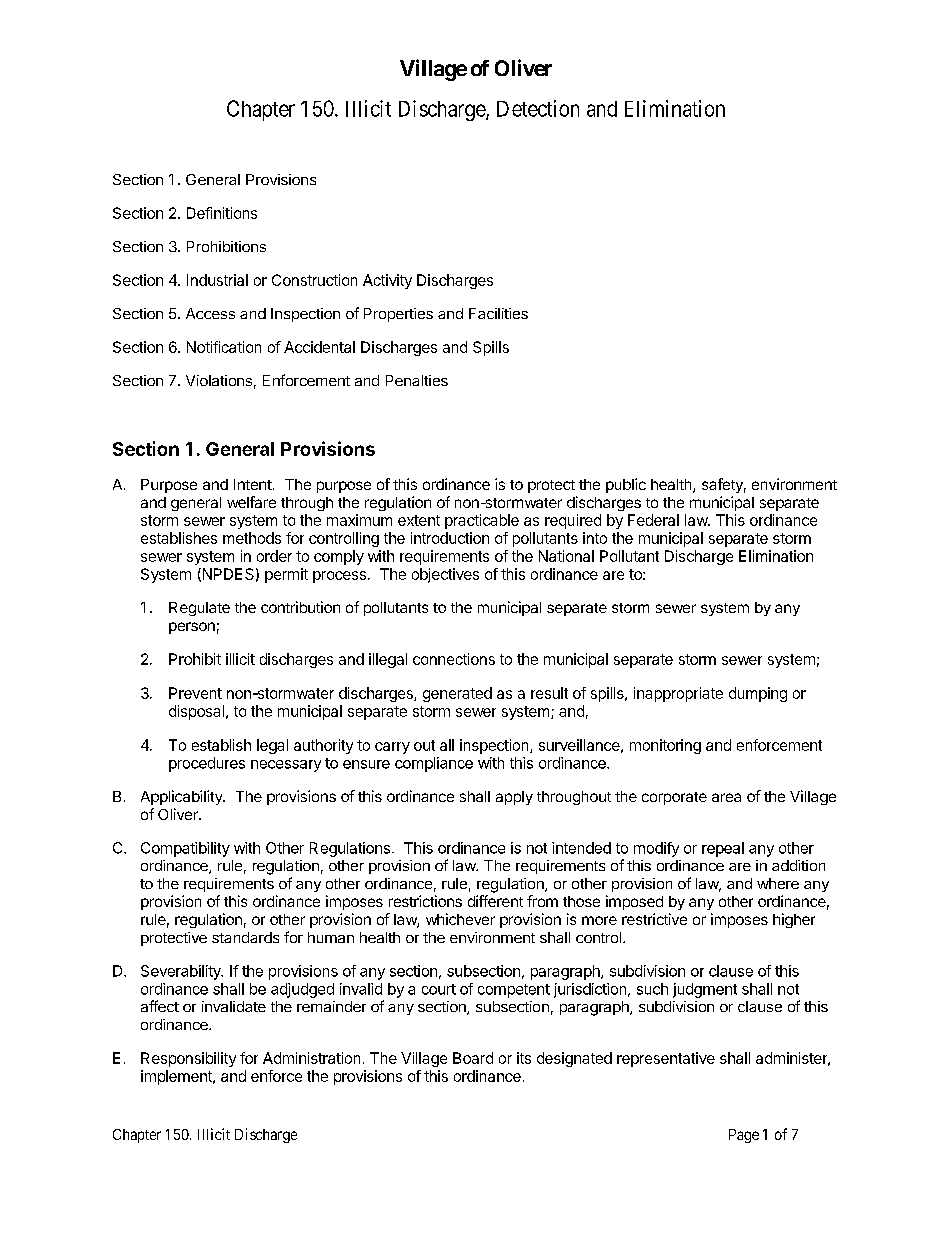  Describe the element at coordinates (207, 764) in the document. I see `procedures` at that location.
